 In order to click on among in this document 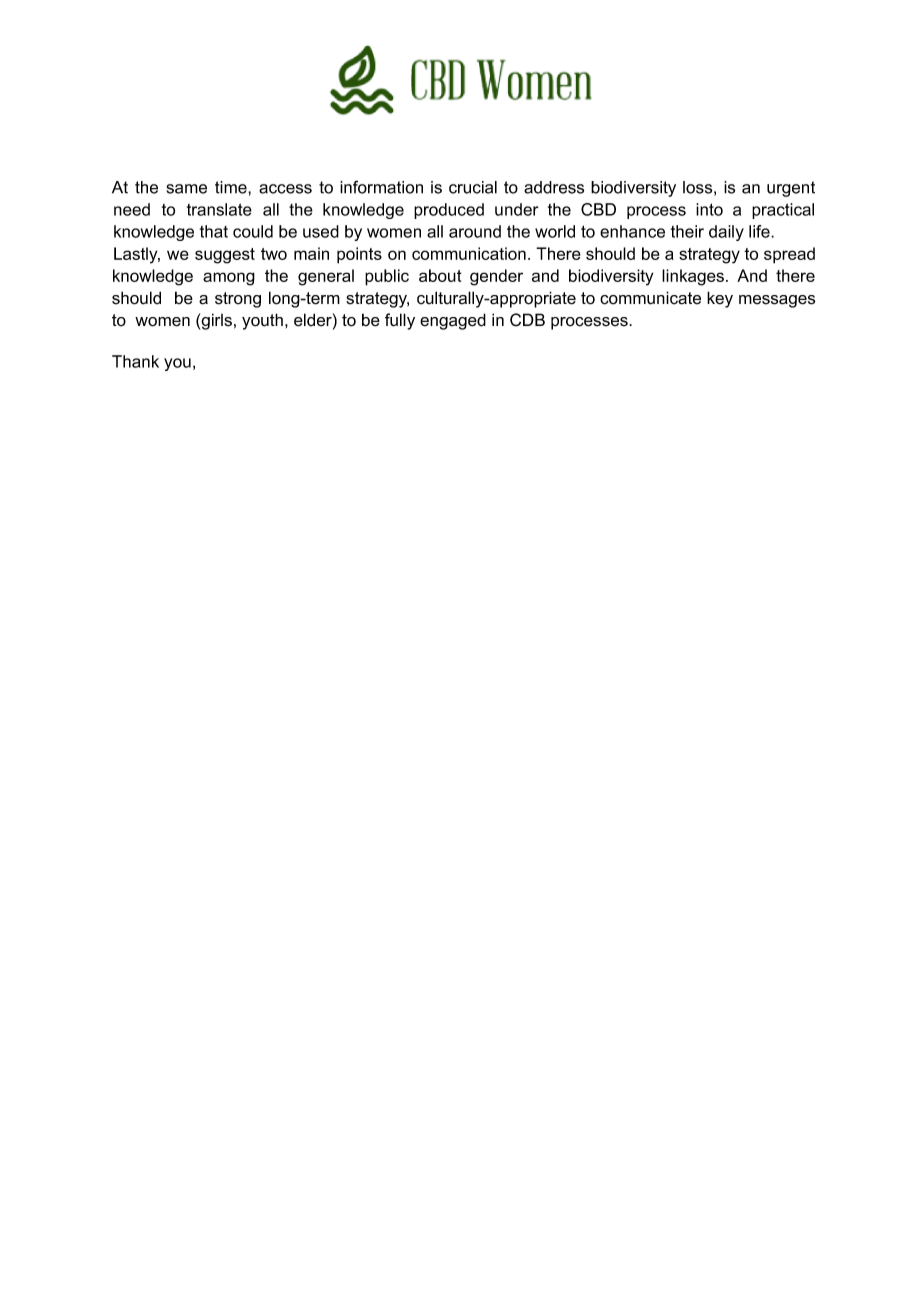, I will do `click(229, 279)`.
